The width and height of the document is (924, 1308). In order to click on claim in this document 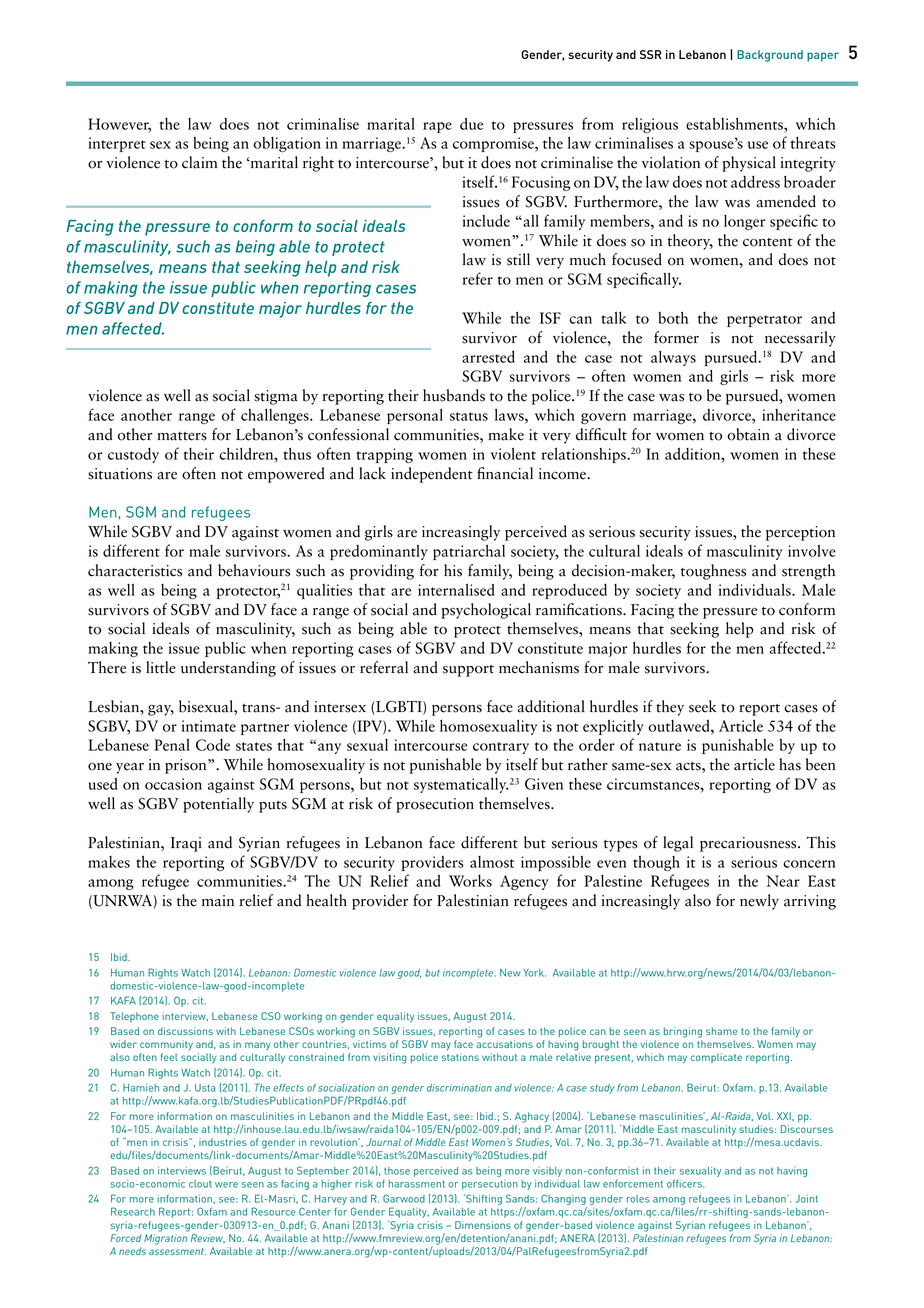, I will do `click(200, 162)`.
